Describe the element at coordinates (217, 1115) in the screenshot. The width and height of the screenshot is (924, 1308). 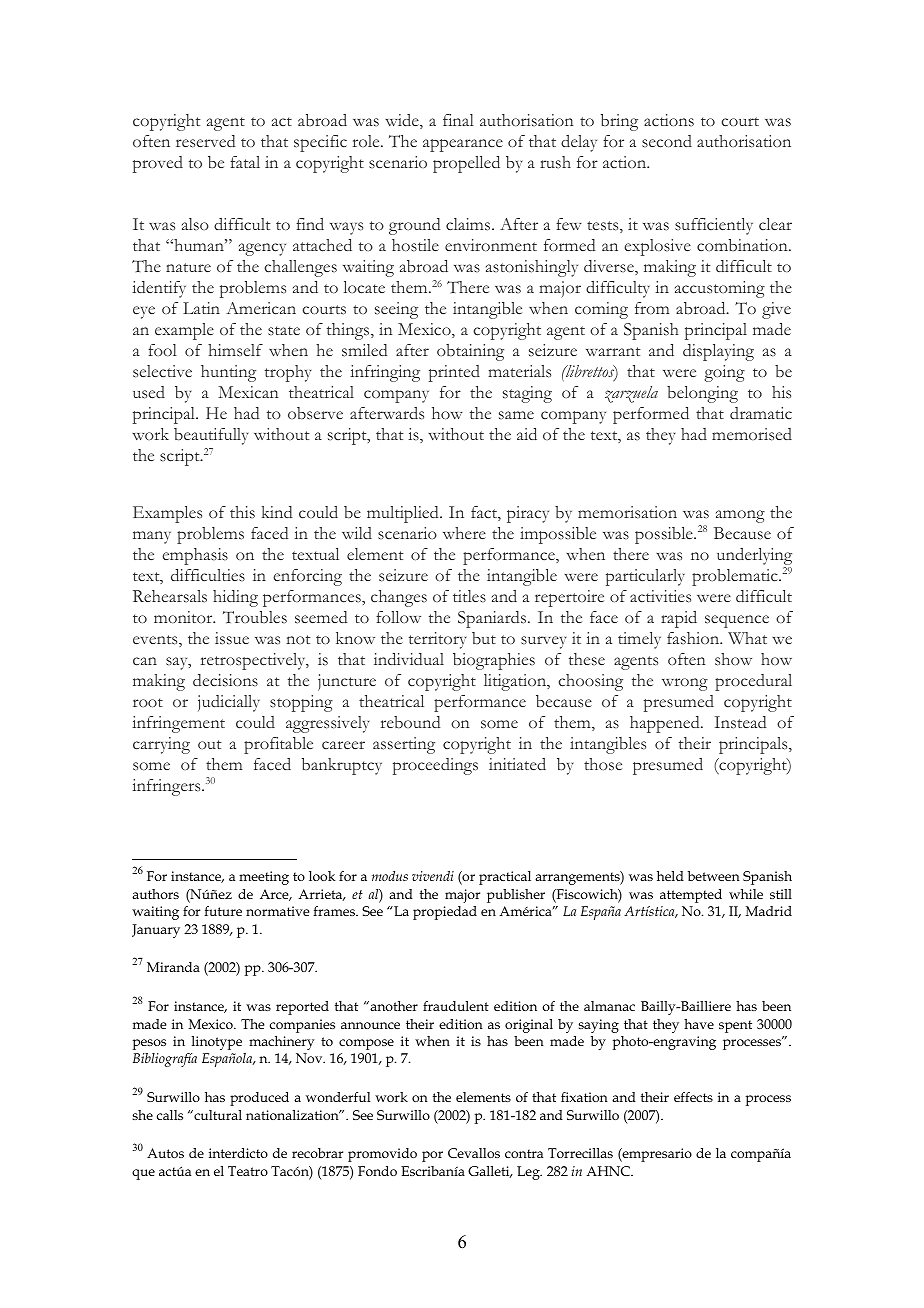
I see `cultural` at that location.
